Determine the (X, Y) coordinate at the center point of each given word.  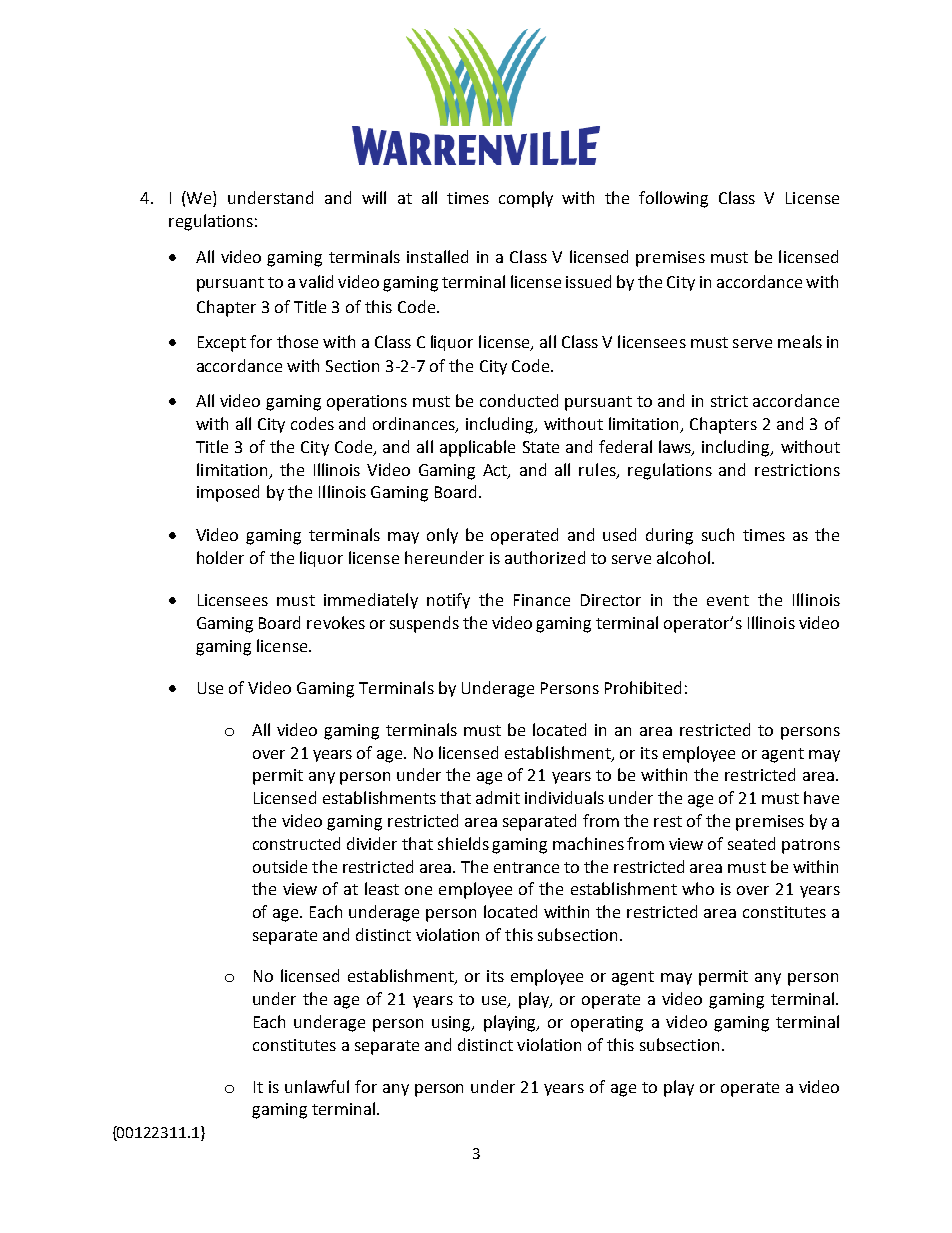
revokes (336, 622)
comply (526, 199)
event (728, 600)
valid (316, 281)
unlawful (317, 1086)
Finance (542, 600)
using (453, 1024)
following (673, 199)
